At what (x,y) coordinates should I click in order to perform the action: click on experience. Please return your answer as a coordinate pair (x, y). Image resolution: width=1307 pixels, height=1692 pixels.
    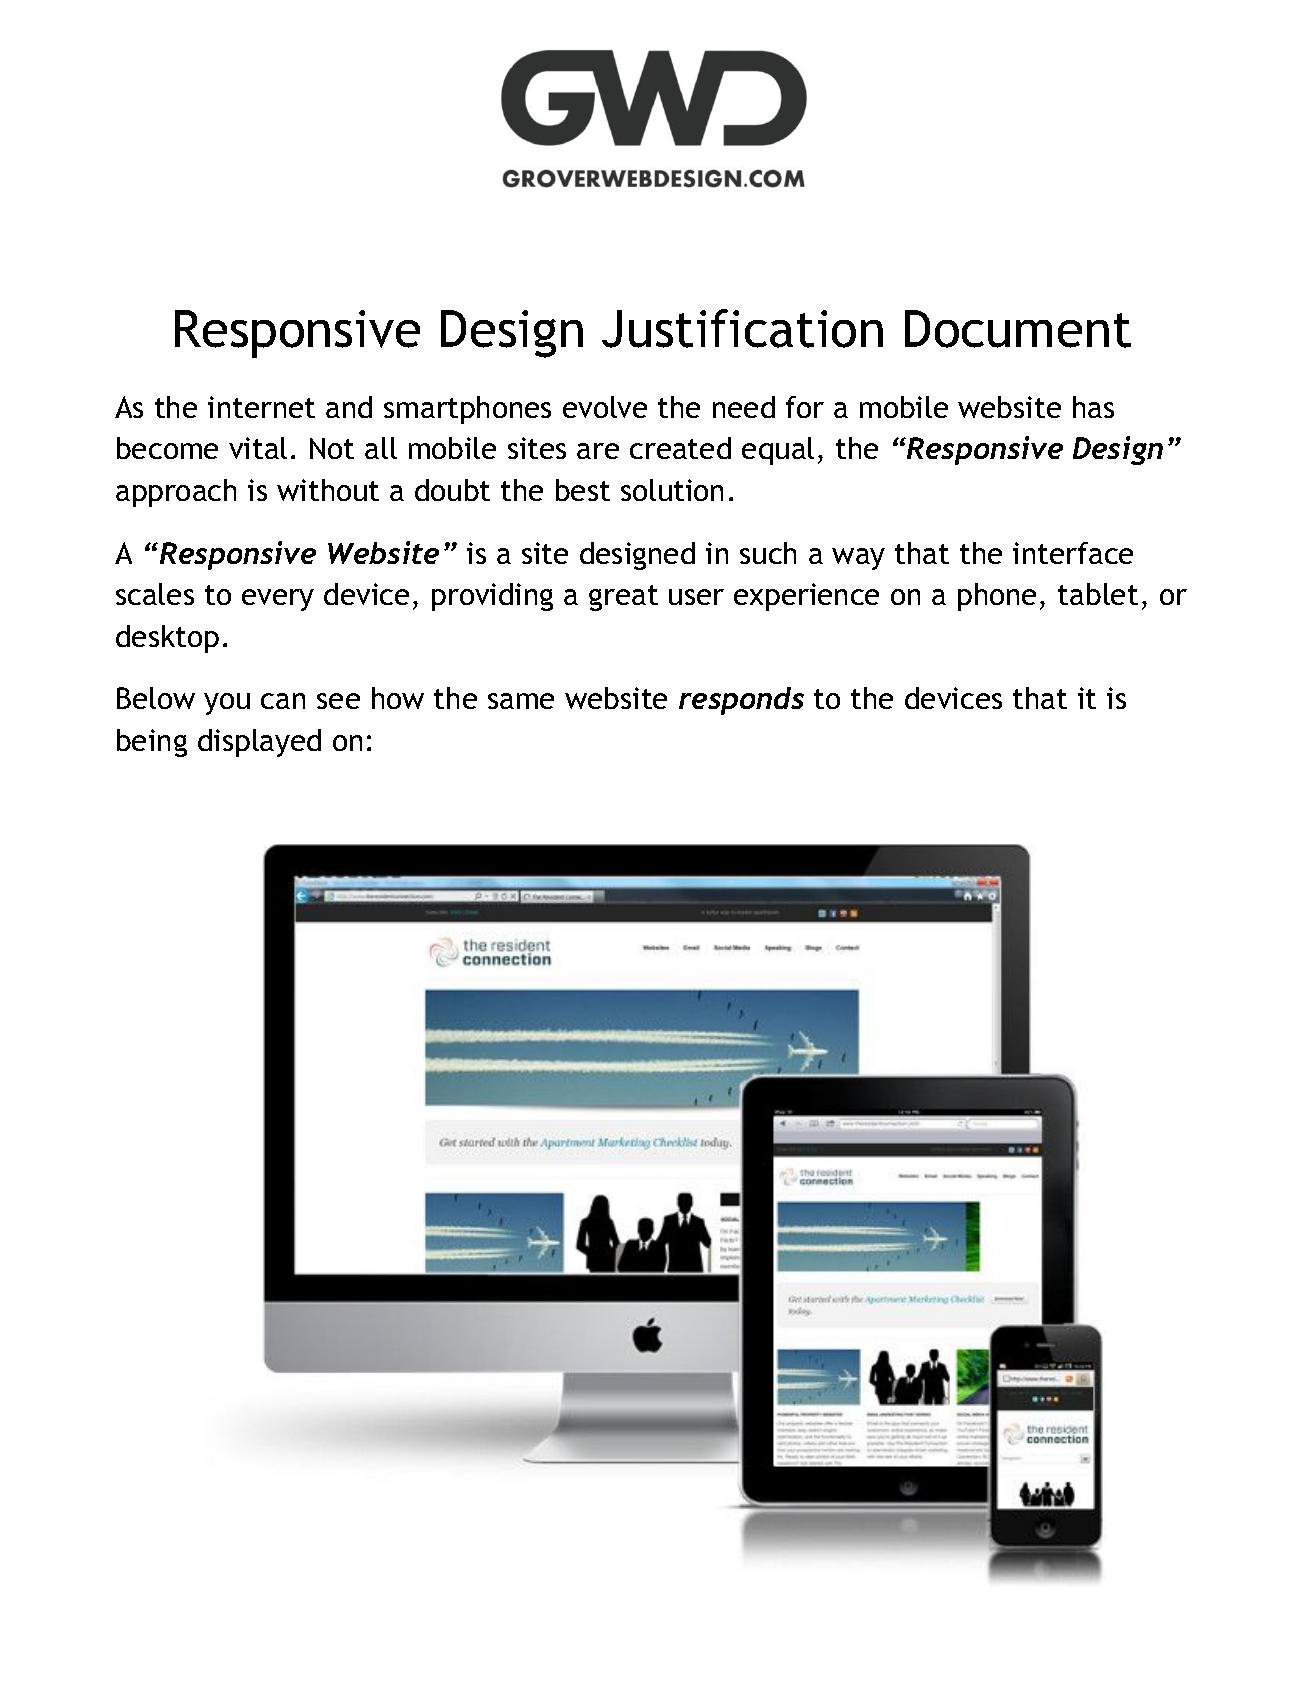
    Looking at the image, I should click on (806, 597).
